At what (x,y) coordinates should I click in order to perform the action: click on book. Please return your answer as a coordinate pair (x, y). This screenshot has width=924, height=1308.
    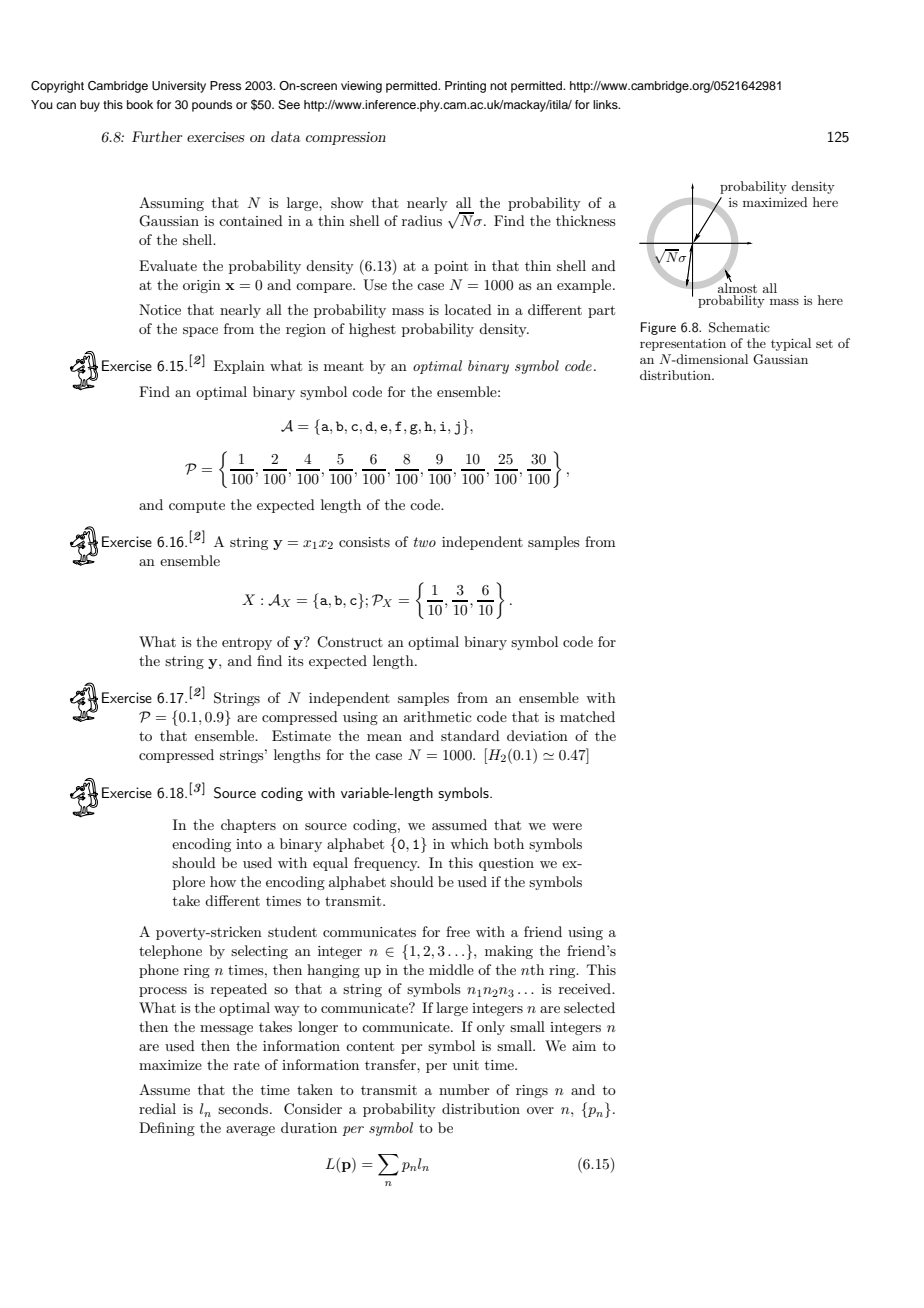
    Looking at the image, I should click on (140, 104).
